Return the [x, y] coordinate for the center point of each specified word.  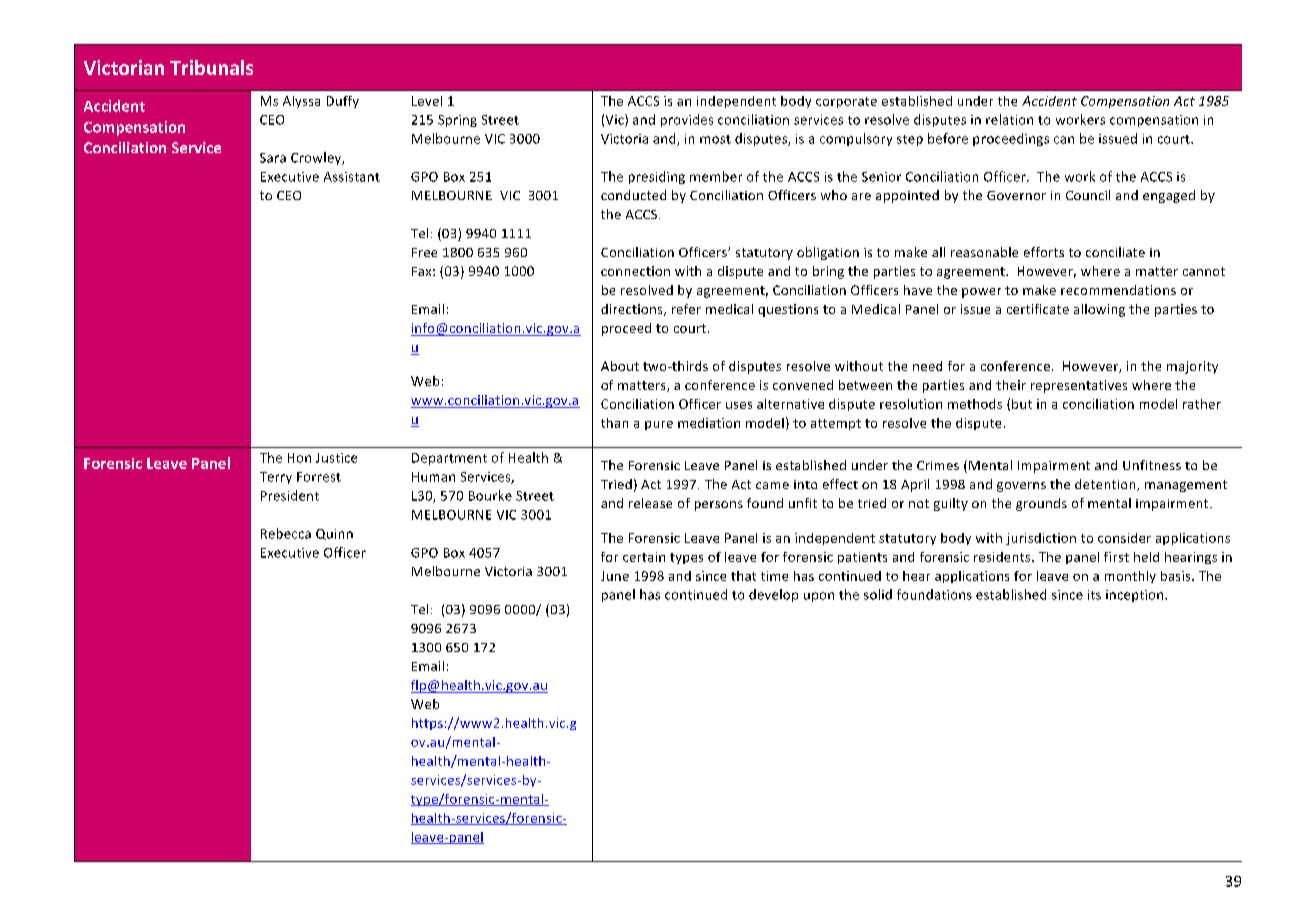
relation [1009, 119]
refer [686, 309]
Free [424, 252]
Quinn [334, 534]
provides [687, 120]
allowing [1099, 310]
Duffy [343, 102]
